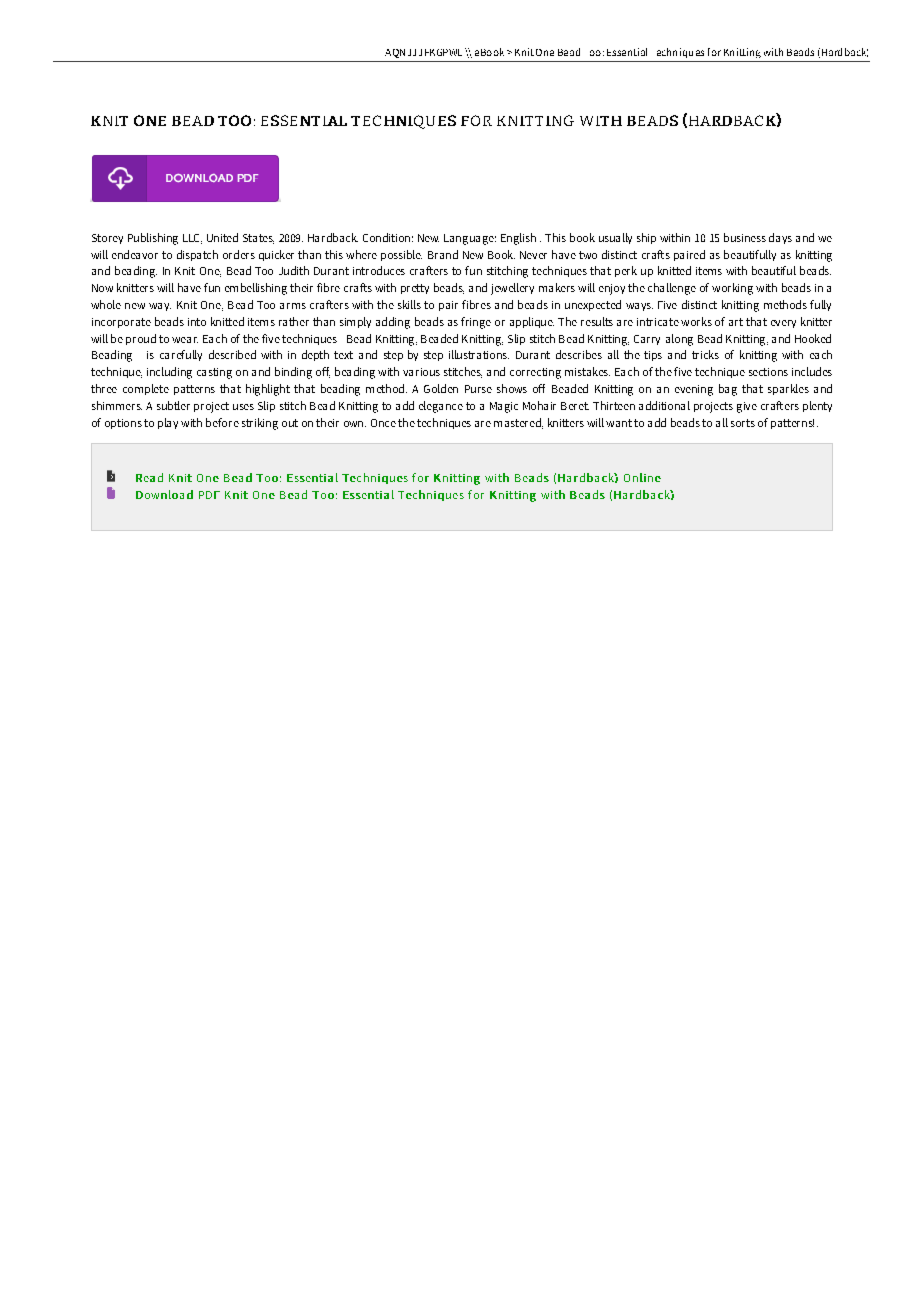 The image size is (924, 1308). I want to click on PDF, so click(209, 495).
